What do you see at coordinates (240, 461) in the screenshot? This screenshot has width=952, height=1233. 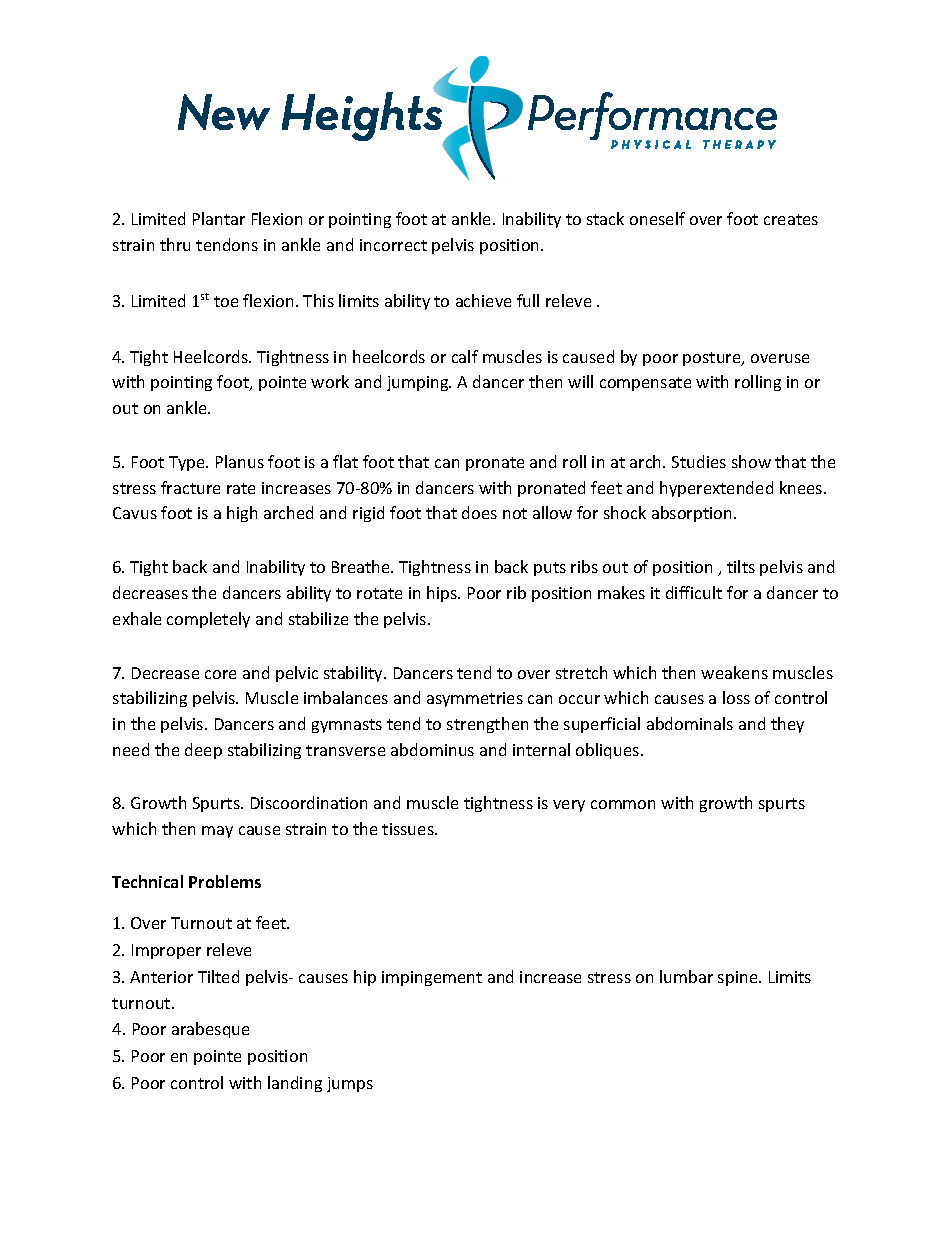 I see `Planus` at bounding box center [240, 461].
